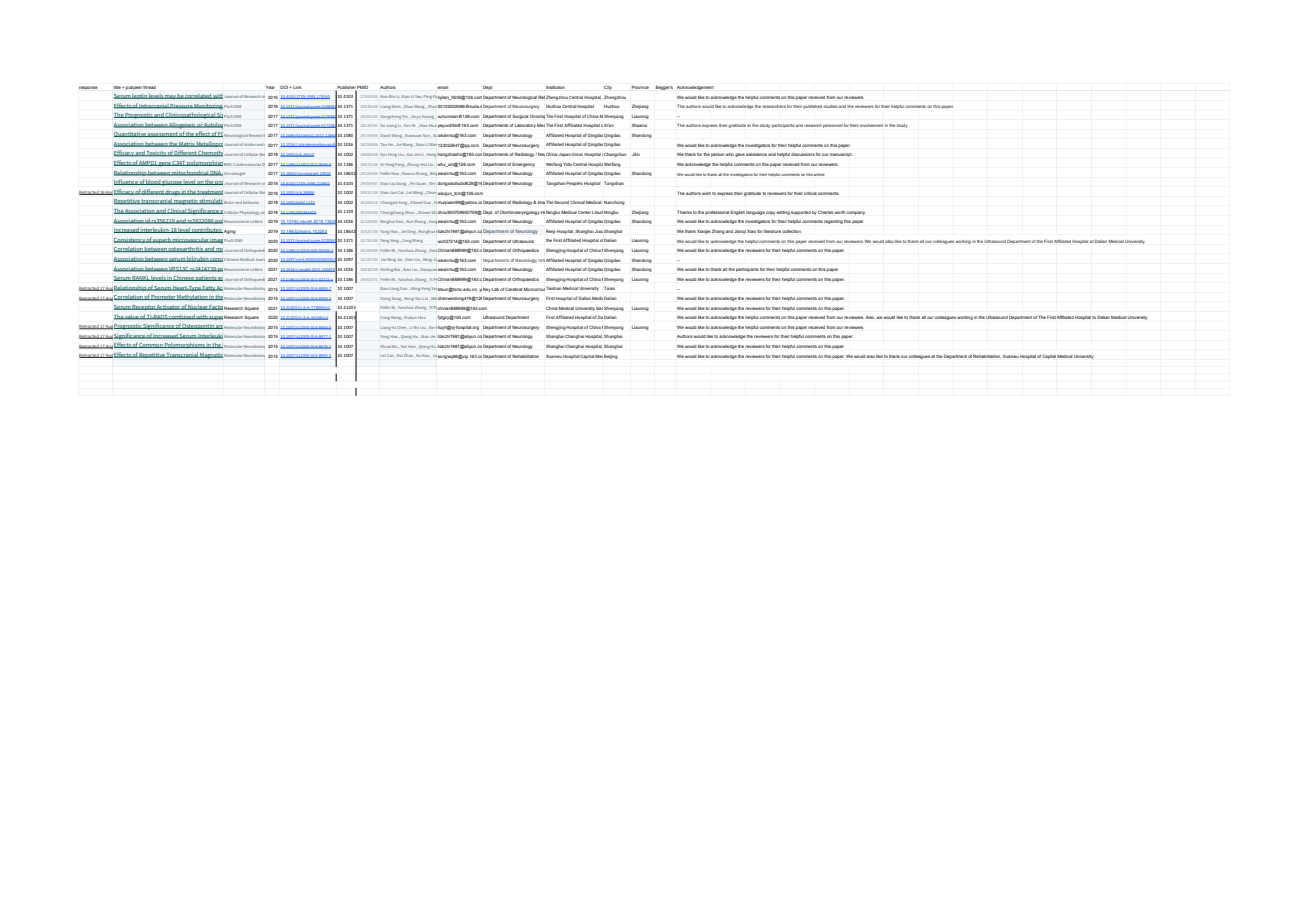 The height and width of the screenshot is (924, 1308). What do you see at coordinates (812, 107) in the screenshot?
I see `published` at bounding box center [812, 107].
